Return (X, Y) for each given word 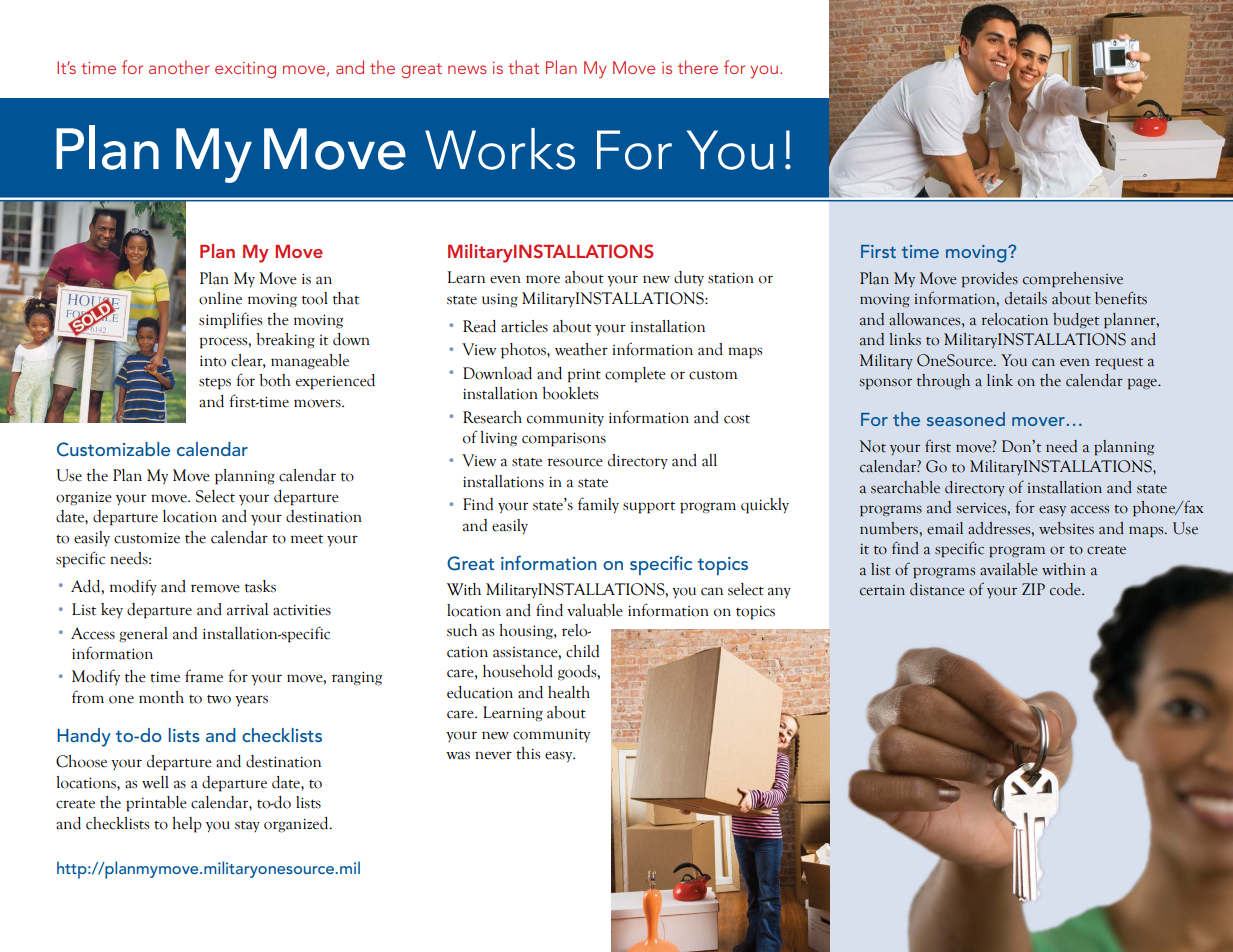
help (187, 825)
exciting (245, 70)
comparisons (564, 439)
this (528, 753)
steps (215, 384)
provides (989, 280)
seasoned (966, 419)
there (698, 67)
